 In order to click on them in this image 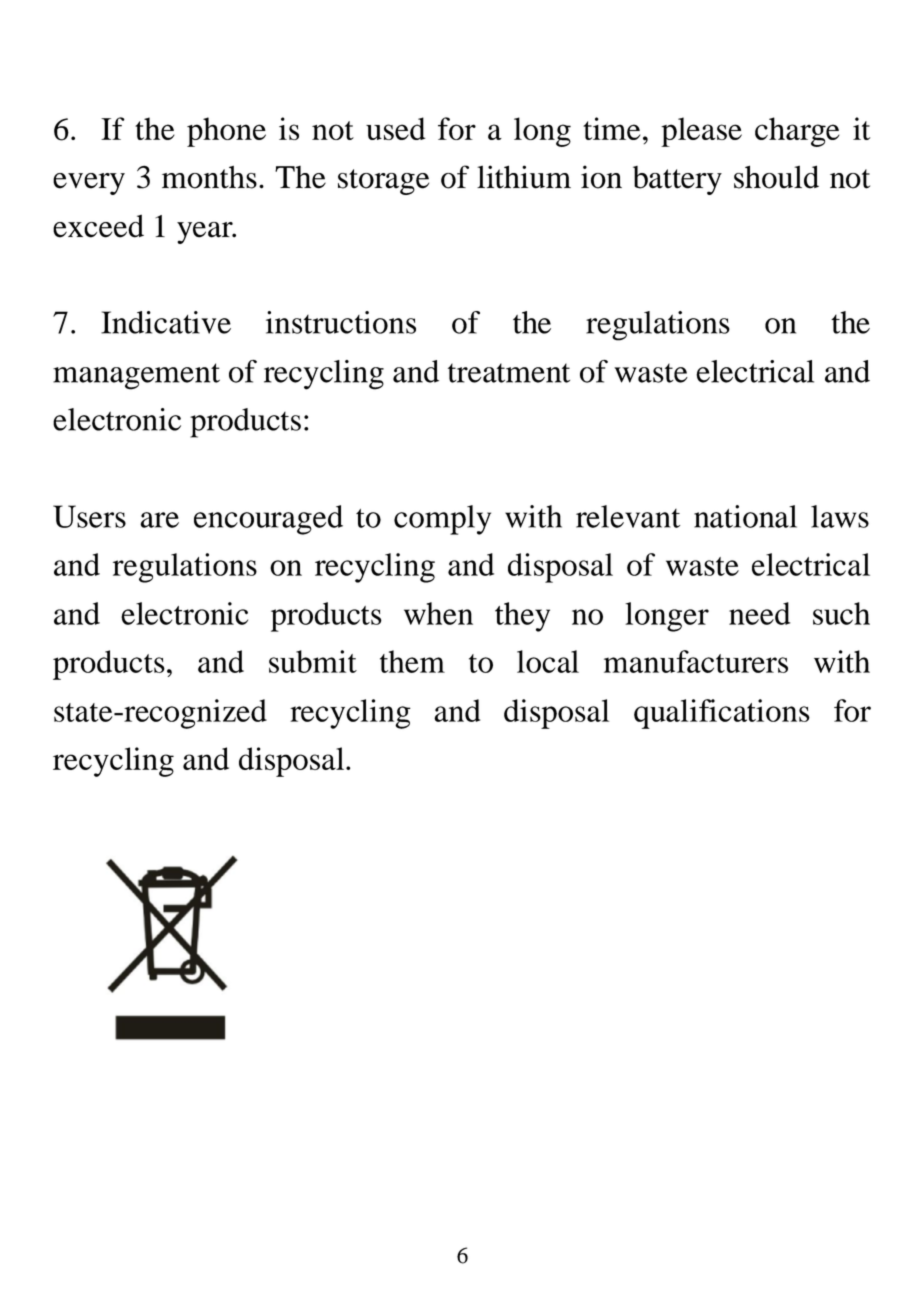, I will do `click(412, 661)`.
